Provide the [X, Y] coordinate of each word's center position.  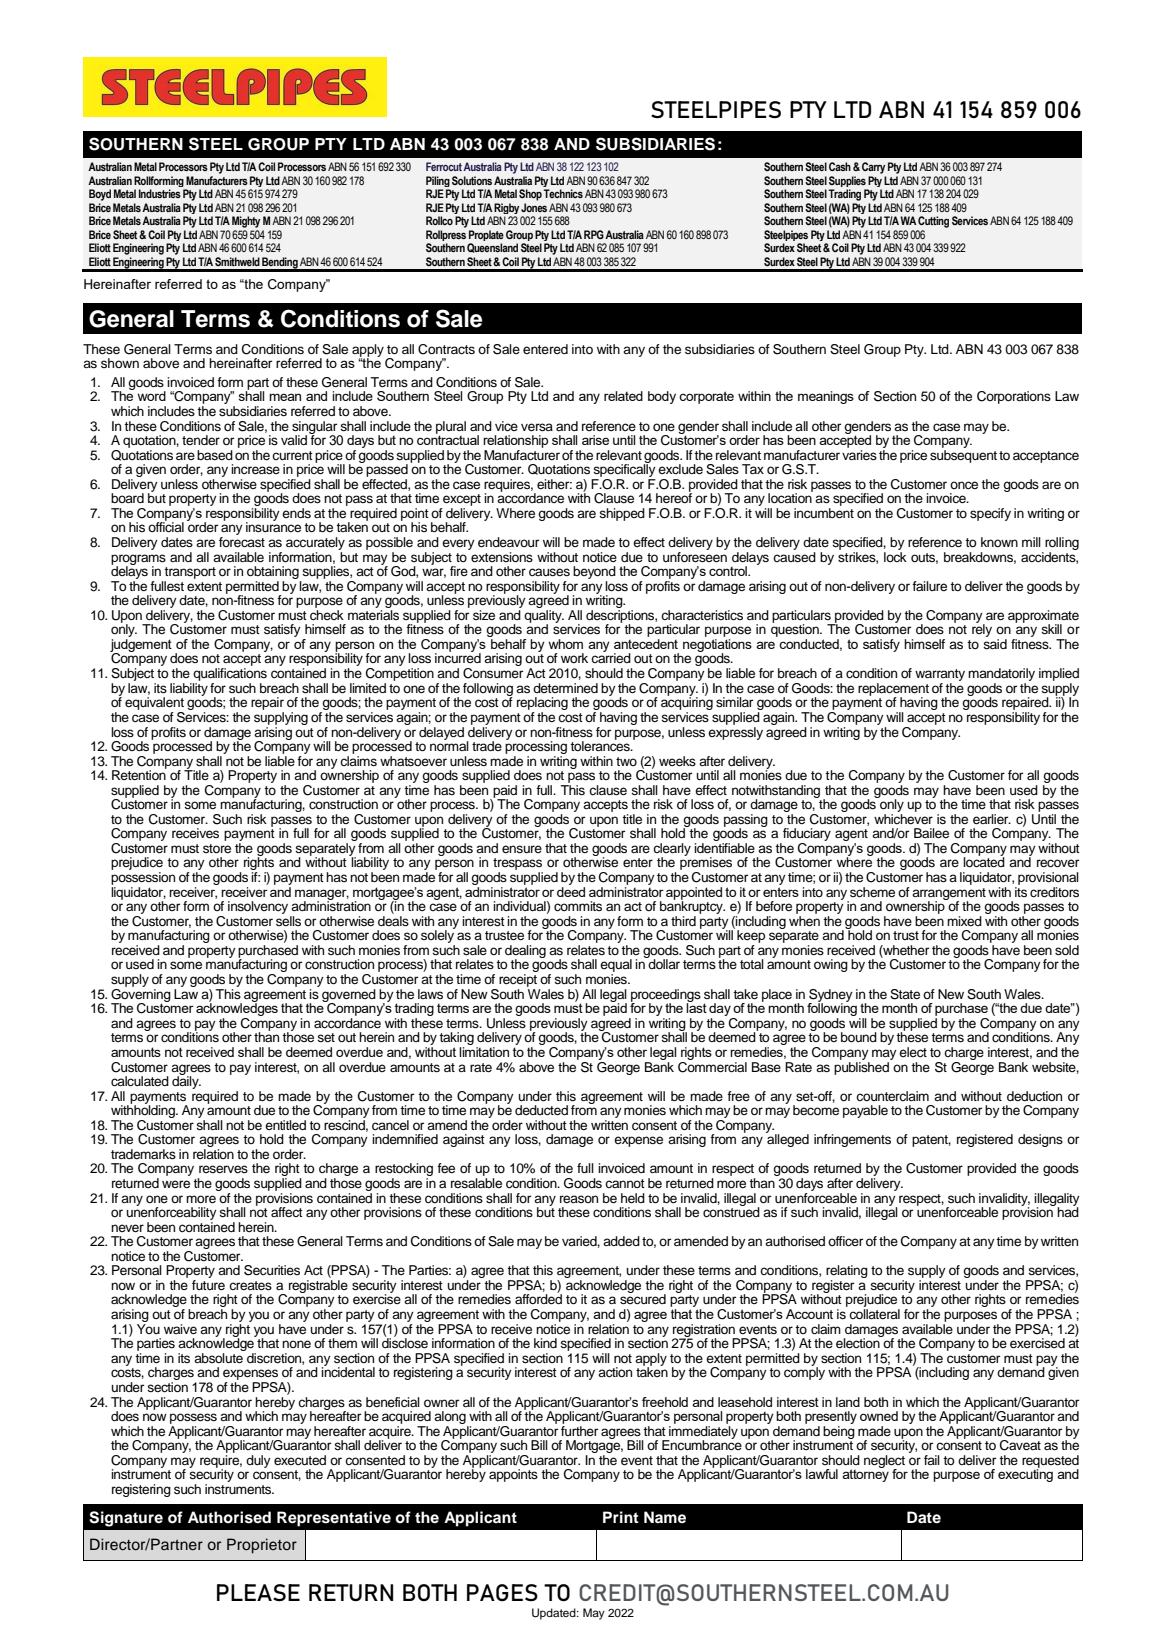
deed [571, 890]
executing [1025, 1474]
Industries [160, 193]
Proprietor [262, 1546]
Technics [563, 193]
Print [621, 1517]
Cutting [933, 222]
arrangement [949, 895]
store [217, 848]
